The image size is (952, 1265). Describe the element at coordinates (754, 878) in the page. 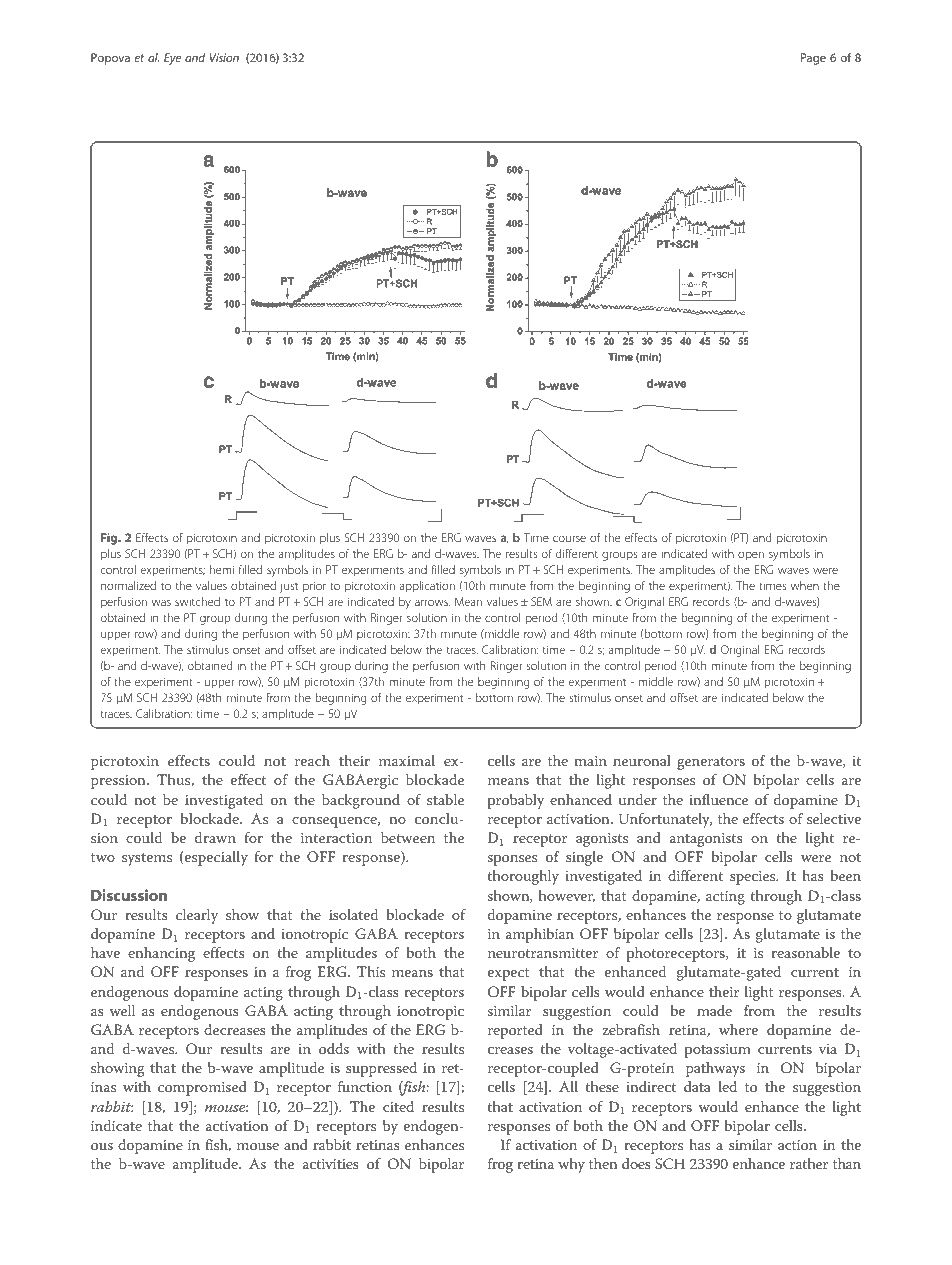

I see `species` at that location.
